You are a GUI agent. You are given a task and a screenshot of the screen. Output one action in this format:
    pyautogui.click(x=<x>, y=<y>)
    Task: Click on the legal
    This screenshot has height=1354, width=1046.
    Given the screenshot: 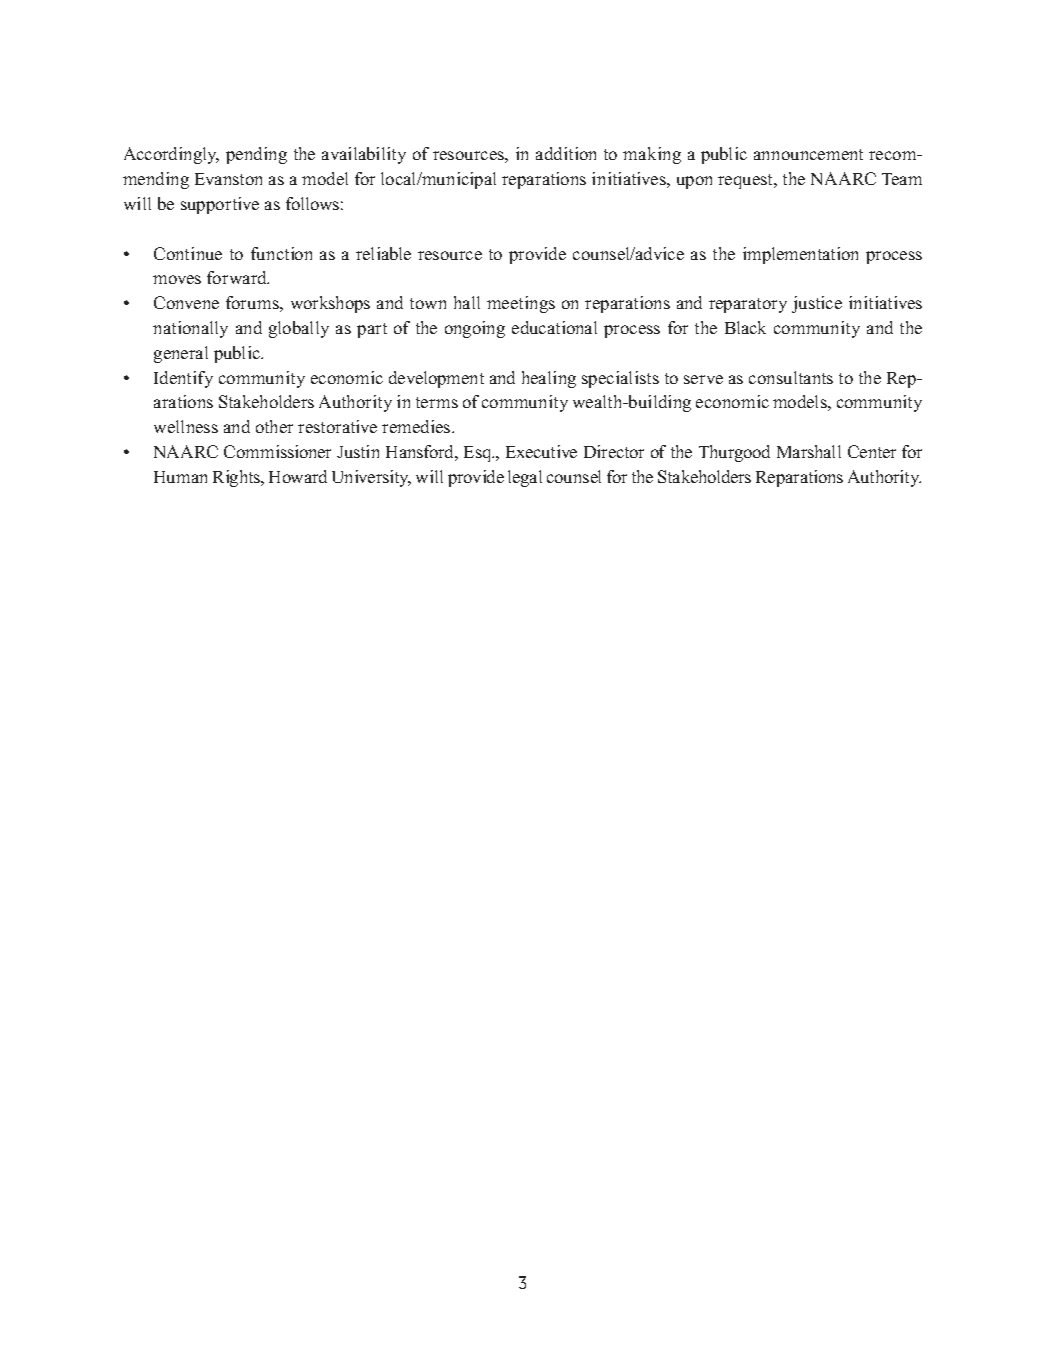 What is the action you would take?
    pyautogui.click(x=525, y=478)
